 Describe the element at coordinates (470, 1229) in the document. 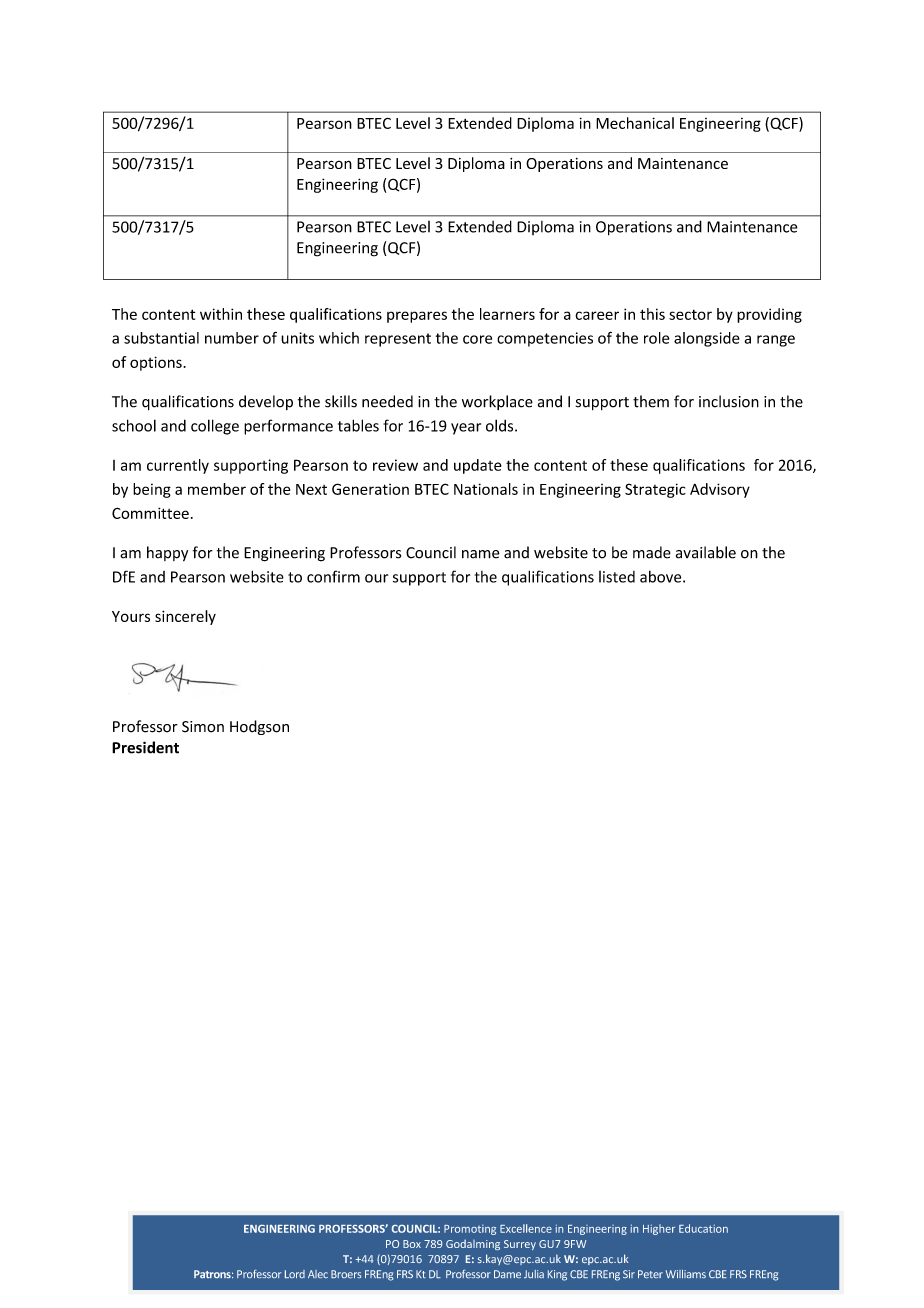

I see `Promoting` at that location.
